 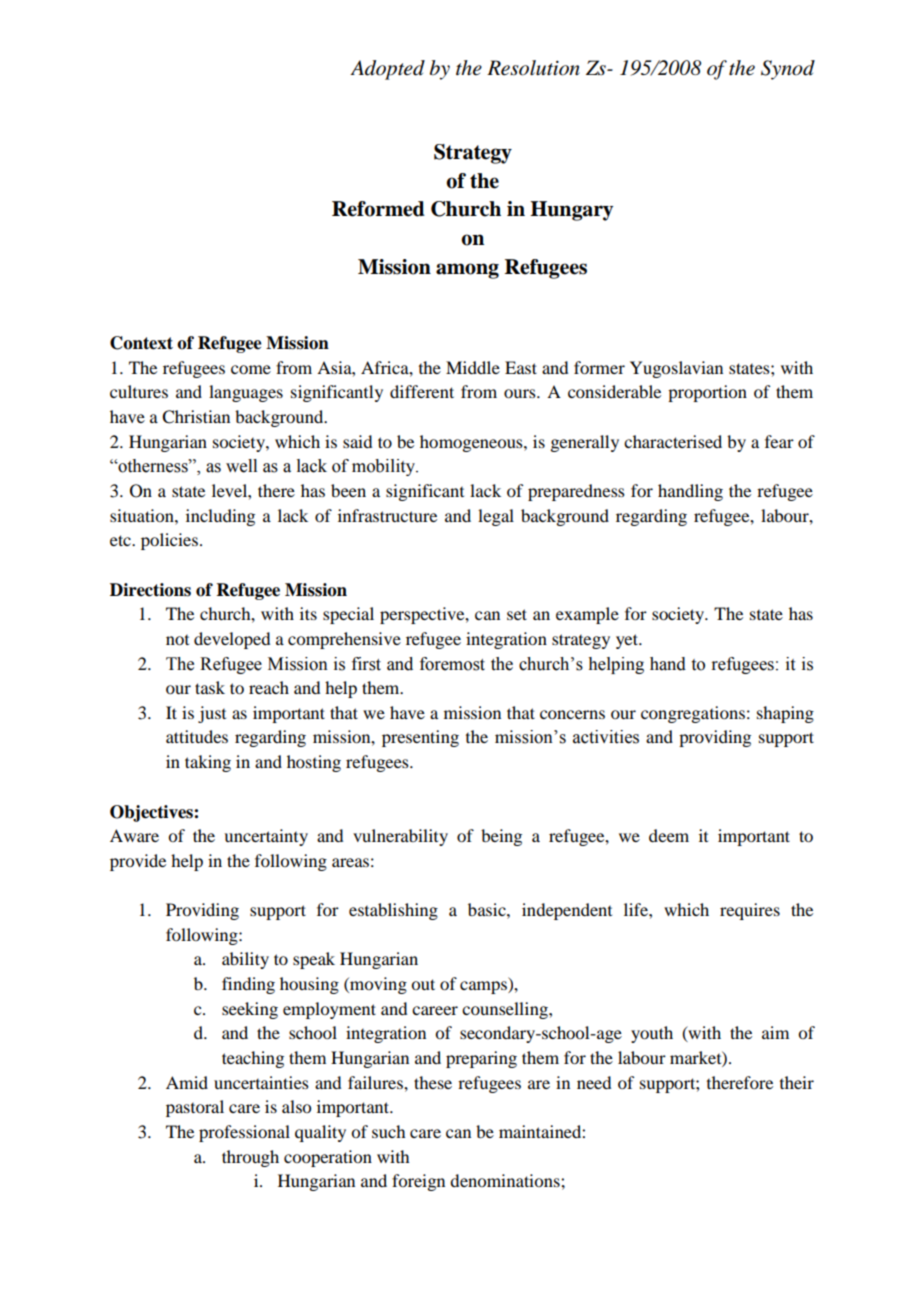 What do you see at coordinates (244, 1133) in the screenshot?
I see `professional` at bounding box center [244, 1133].
